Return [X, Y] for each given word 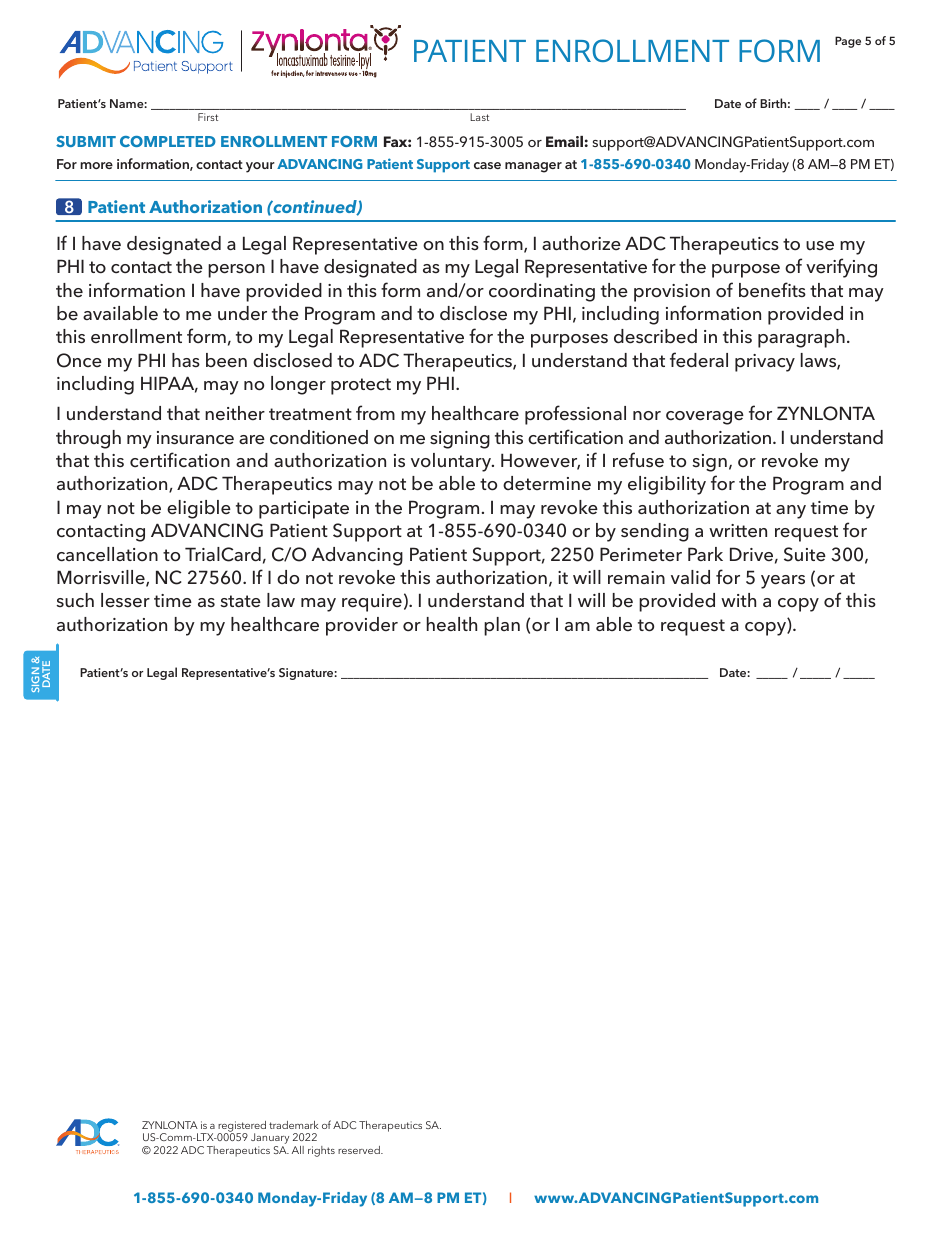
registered [242, 1127]
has [186, 360]
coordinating [542, 292]
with [738, 600]
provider [362, 626]
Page [848, 42]
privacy [765, 363]
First [208, 117]
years [783, 582]
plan [502, 626]
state [240, 601]
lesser [125, 600]
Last [479, 117]
